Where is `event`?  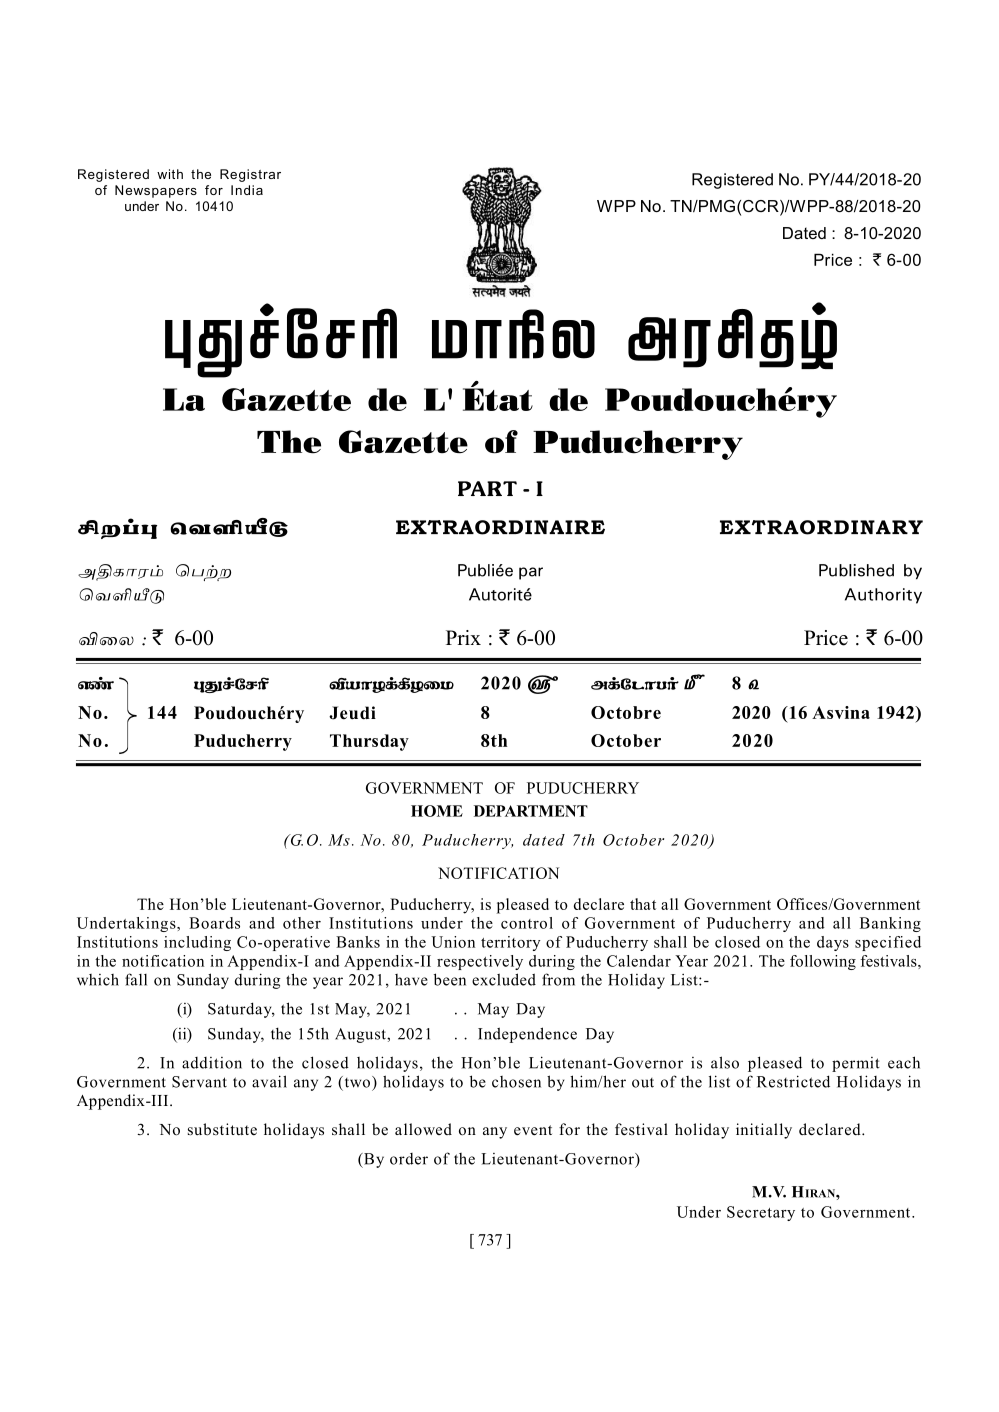
event is located at coordinates (533, 1130).
